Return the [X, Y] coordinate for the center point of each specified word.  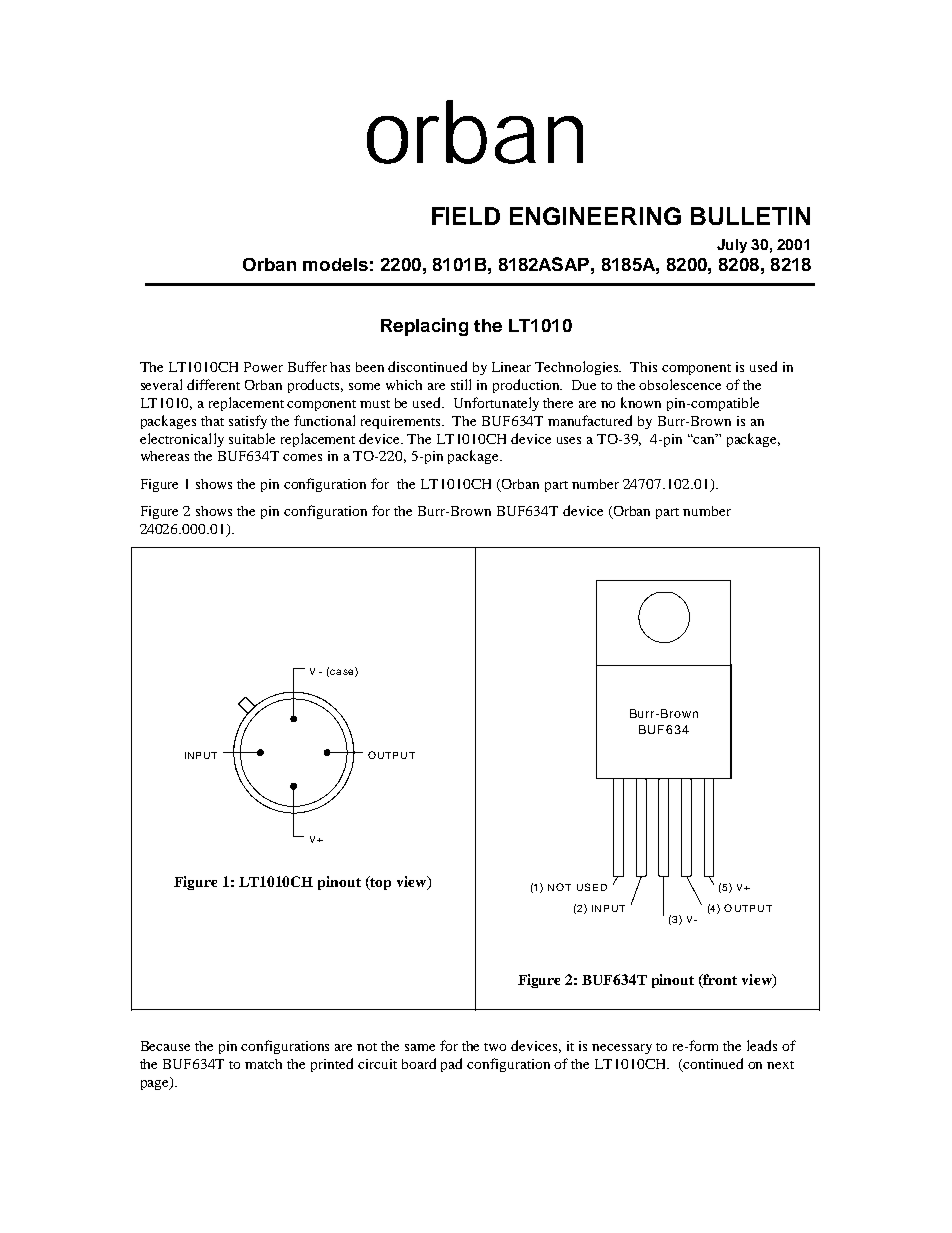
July [732, 246]
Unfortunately [496, 404]
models [335, 264]
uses [569, 440]
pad [451, 1065]
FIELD [466, 216]
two [495, 1047]
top [380, 883]
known [641, 402]
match [263, 1064]
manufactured [590, 420]
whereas [165, 456]
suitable [252, 438]
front [719, 981]
